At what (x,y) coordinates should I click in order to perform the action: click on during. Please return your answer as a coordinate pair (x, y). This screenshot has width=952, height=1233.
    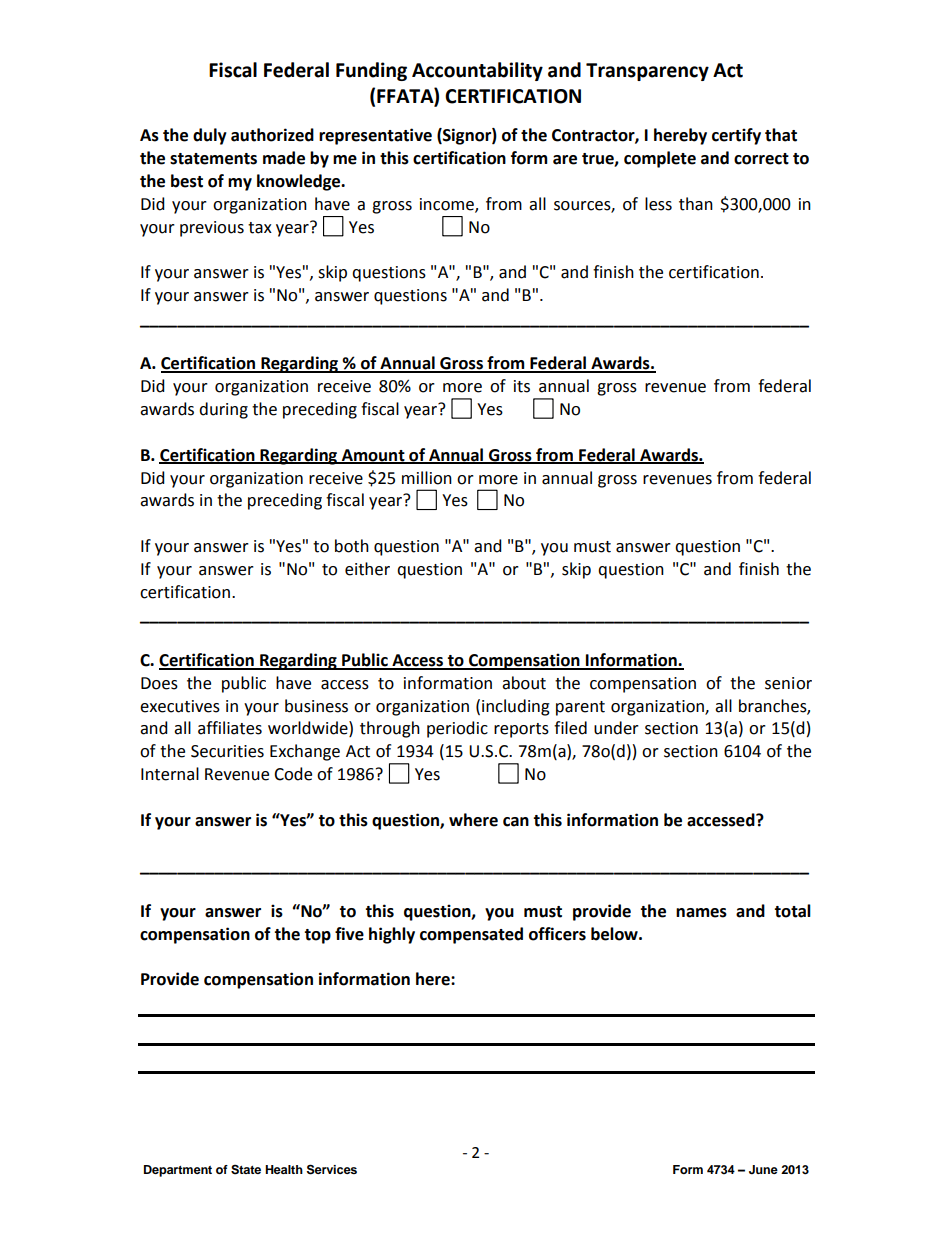
    Looking at the image, I should click on (223, 410).
